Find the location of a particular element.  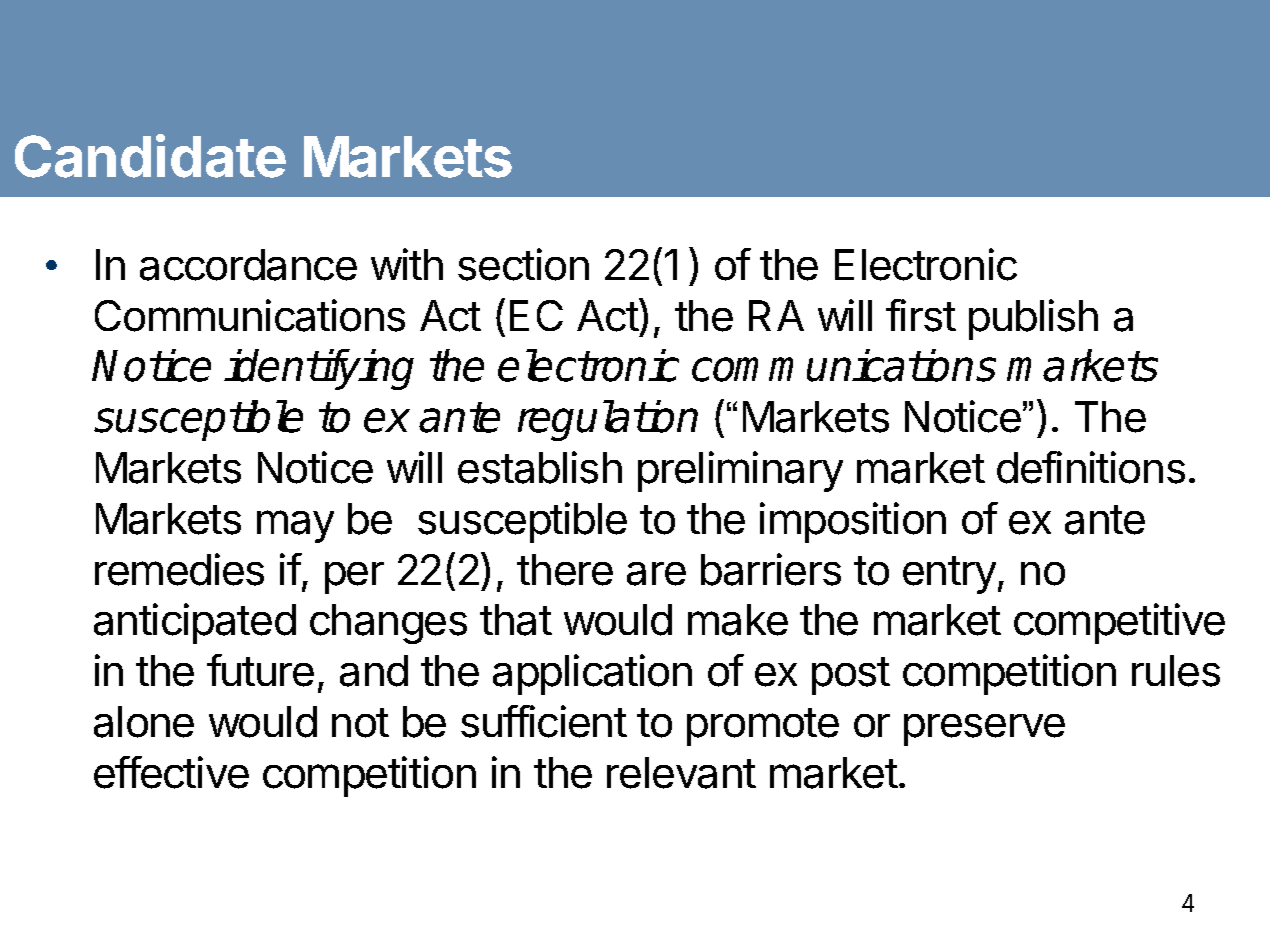

Candidate is located at coordinates (150, 156).
